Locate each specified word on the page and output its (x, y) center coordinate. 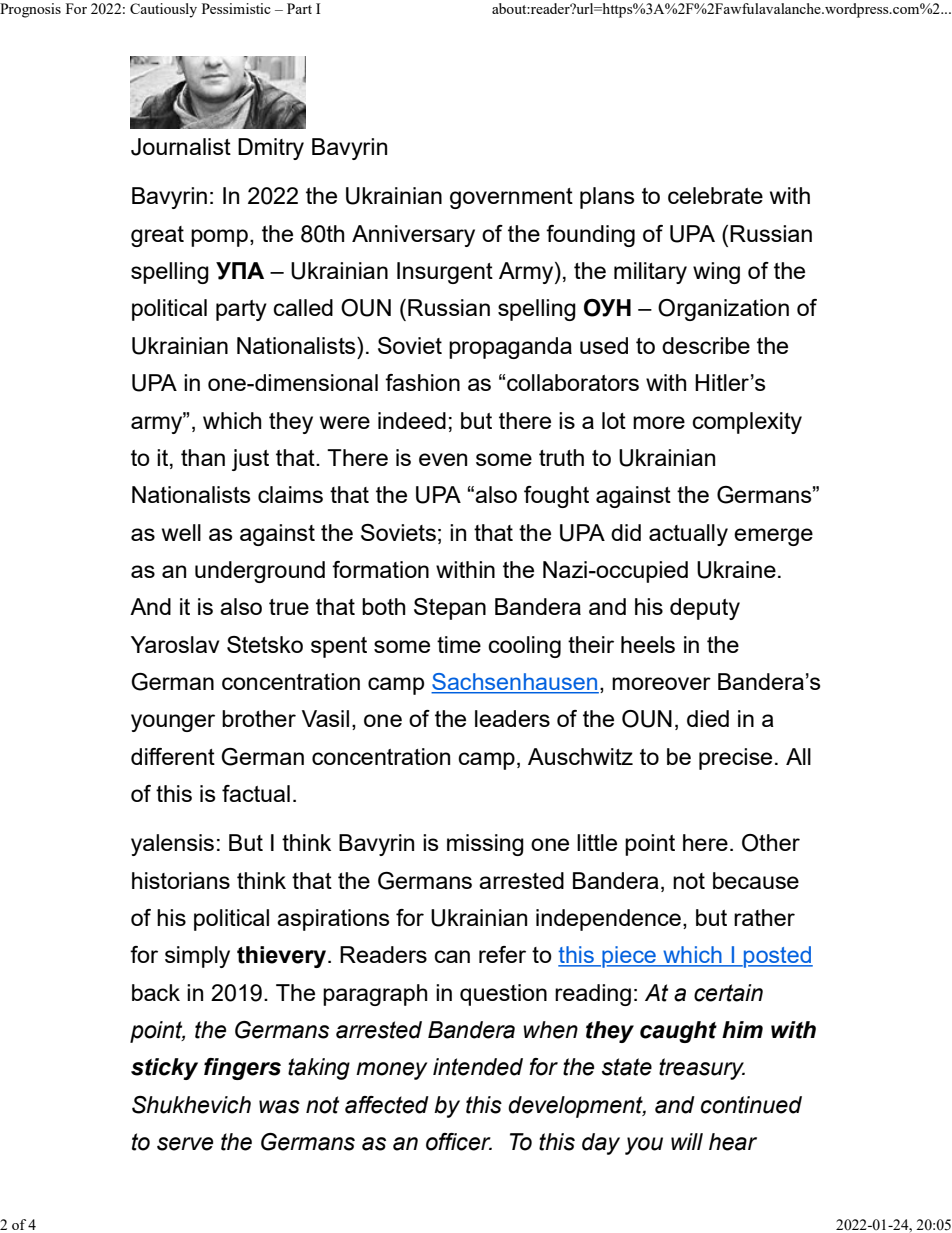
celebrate (715, 195)
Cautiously (163, 10)
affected (387, 1105)
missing (485, 845)
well (181, 532)
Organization (723, 310)
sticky (164, 1069)
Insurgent (445, 273)
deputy (705, 609)
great (157, 236)
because (756, 880)
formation (380, 569)
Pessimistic (236, 8)
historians (181, 880)
